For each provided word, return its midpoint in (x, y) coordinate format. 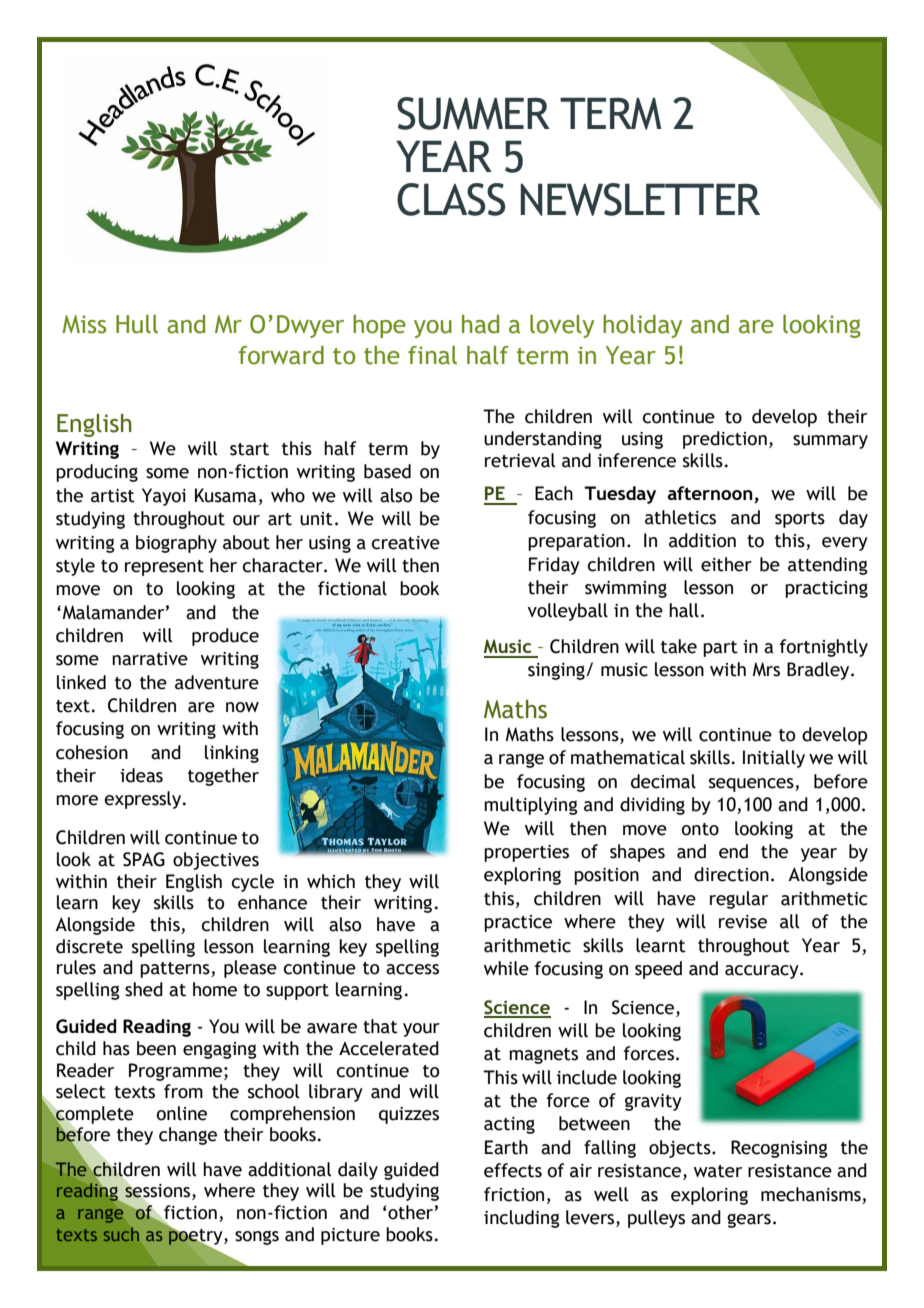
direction (731, 874)
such (121, 1234)
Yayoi (164, 497)
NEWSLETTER (640, 199)
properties (526, 853)
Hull (137, 324)
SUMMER (473, 113)
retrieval (520, 460)
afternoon (711, 494)
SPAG (144, 859)
